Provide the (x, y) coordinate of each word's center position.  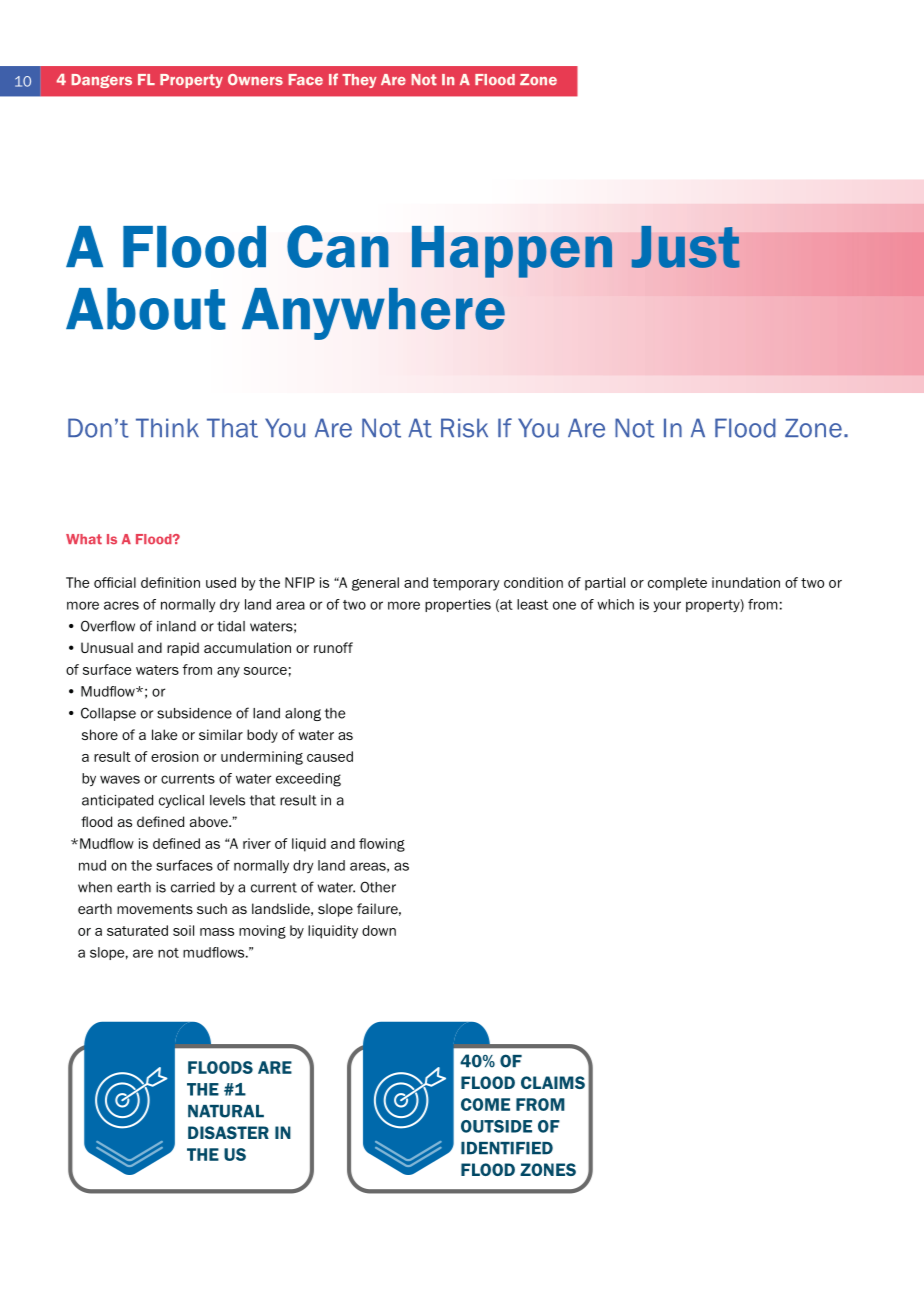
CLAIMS (553, 1082)
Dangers (102, 81)
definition (170, 582)
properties (458, 605)
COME (485, 1104)
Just (686, 247)
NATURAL (226, 1111)
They (359, 81)
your (667, 606)
